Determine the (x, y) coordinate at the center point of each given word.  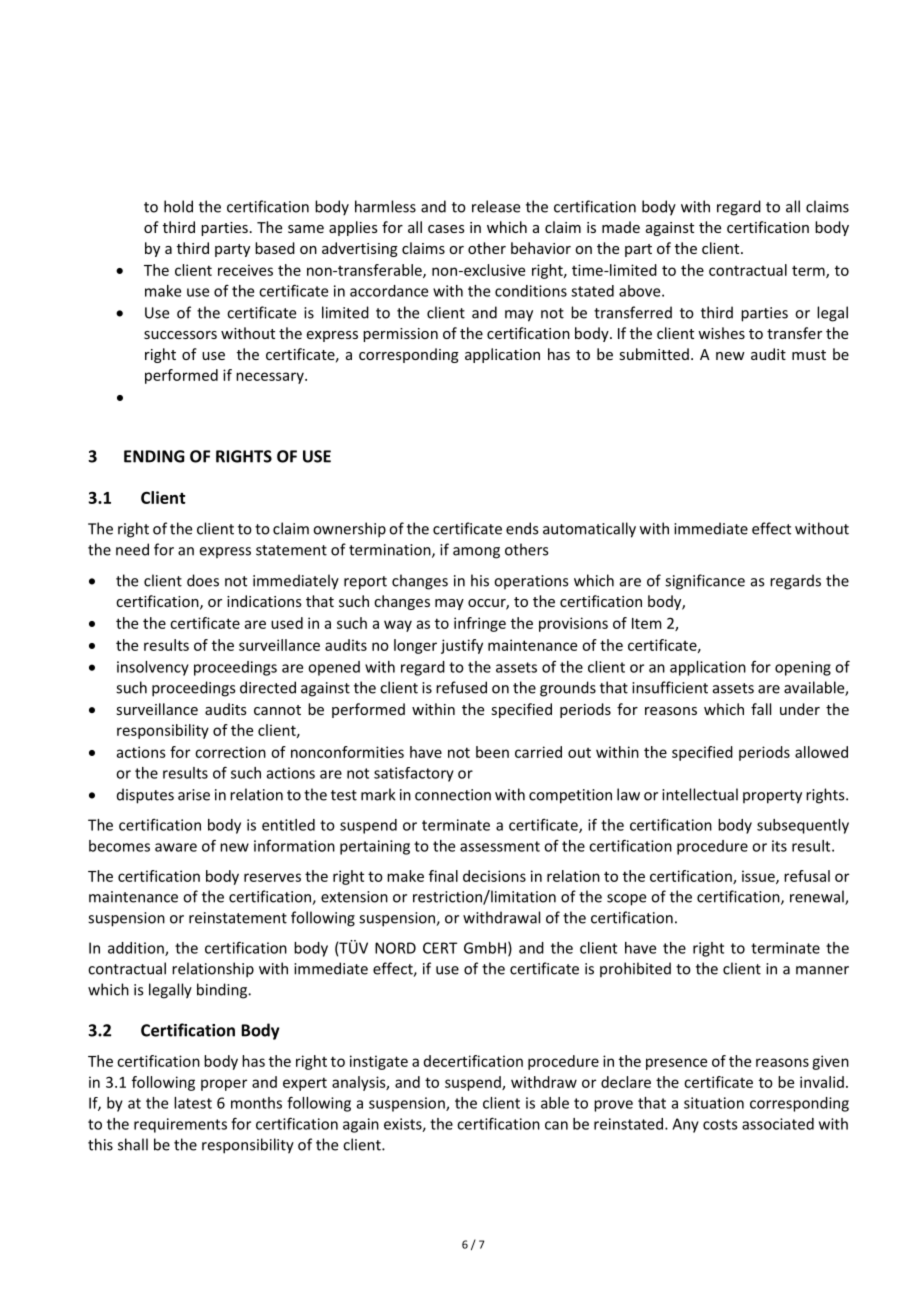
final (443, 876)
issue (759, 877)
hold (178, 206)
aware (176, 847)
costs (720, 1124)
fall (761, 709)
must (809, 355)
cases (446, 229)
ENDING (154, 456)
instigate (379, 1062)
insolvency (153, 668)
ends (522, 528)
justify (462, 646)
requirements (180, 1125)
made (621, 227)
